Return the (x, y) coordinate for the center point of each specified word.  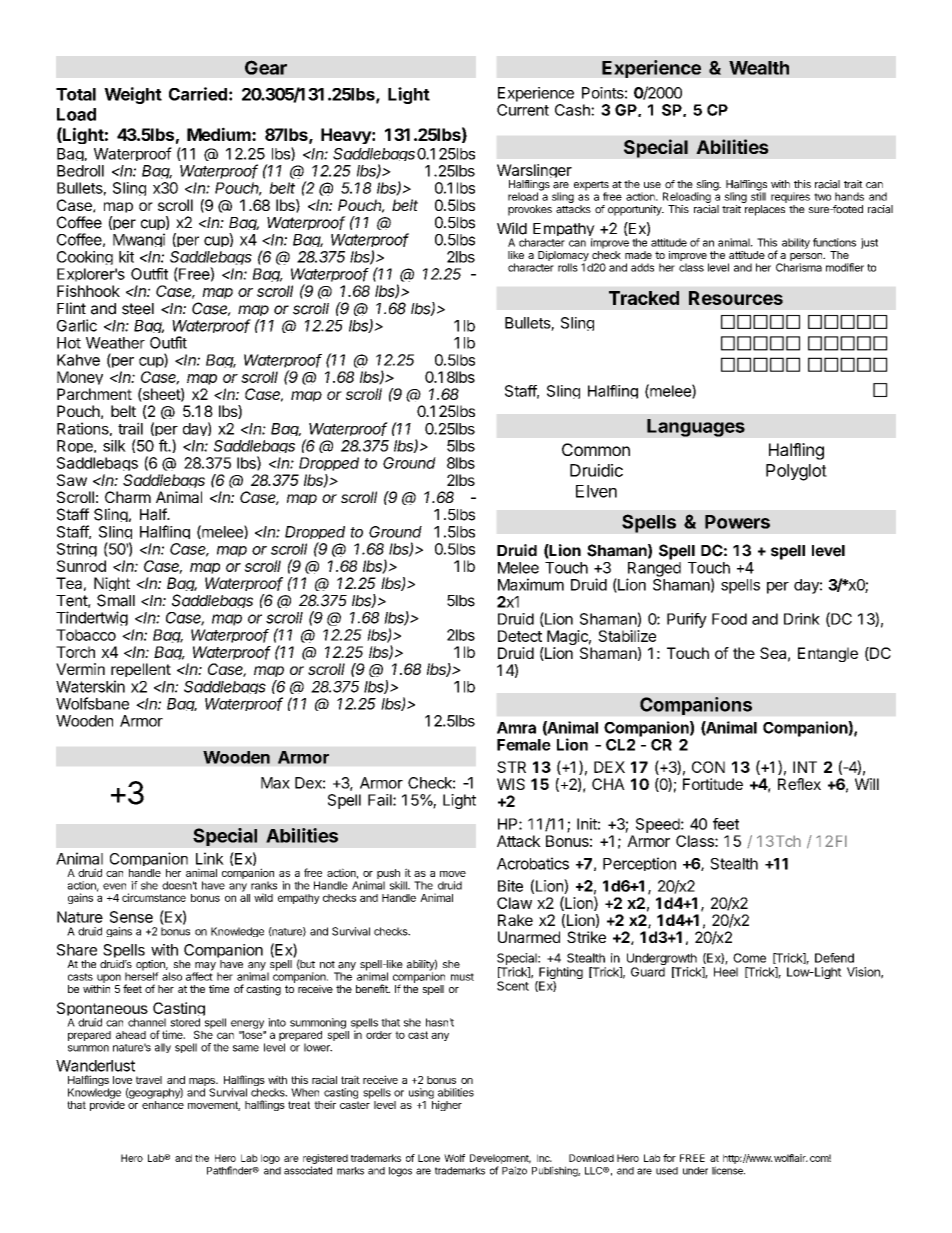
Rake (515, 920)
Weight (133, 95)
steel (138, 309)
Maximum (531, 584)
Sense (131, 917)
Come (749, 958)
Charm (128, 497)
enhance (163, 1105)
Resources (736, 298)
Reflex (799, 784)
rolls (568, 267)
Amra (516, 728)
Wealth (759, 68)
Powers (737, 522)
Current (523, 110)
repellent (141, 672)
